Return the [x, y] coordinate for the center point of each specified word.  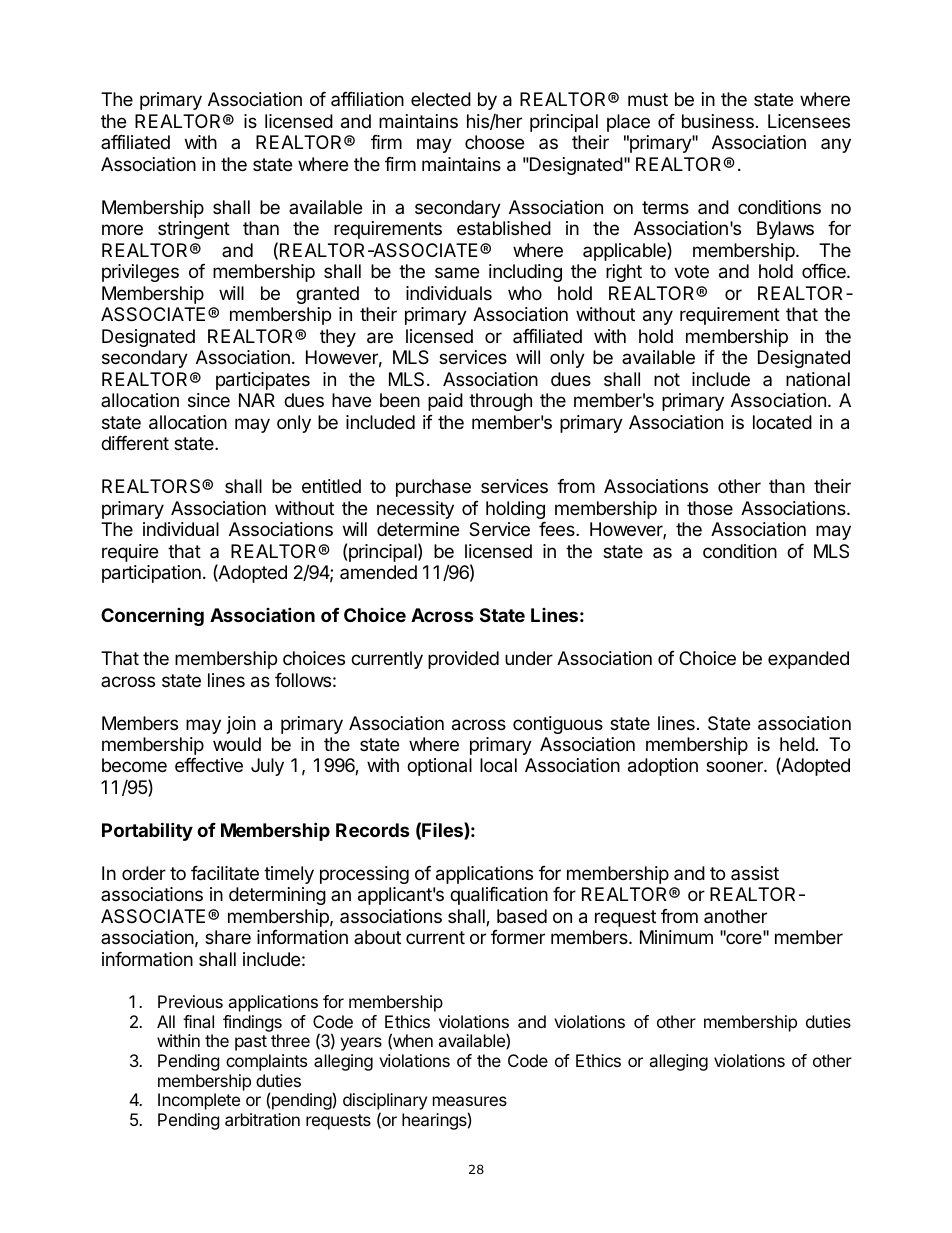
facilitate [225, 873]
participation [151, 574]
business [718, 121]
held [797, 744]
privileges [140, 273]
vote [691, 271]
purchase [433, 488]
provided [463, 660]
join [241, 725]
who [525, 293]
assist [755, 873]
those [710, 508]
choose [494, 142]
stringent [194, 230]
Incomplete [199, 1101]
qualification [499, 896]
